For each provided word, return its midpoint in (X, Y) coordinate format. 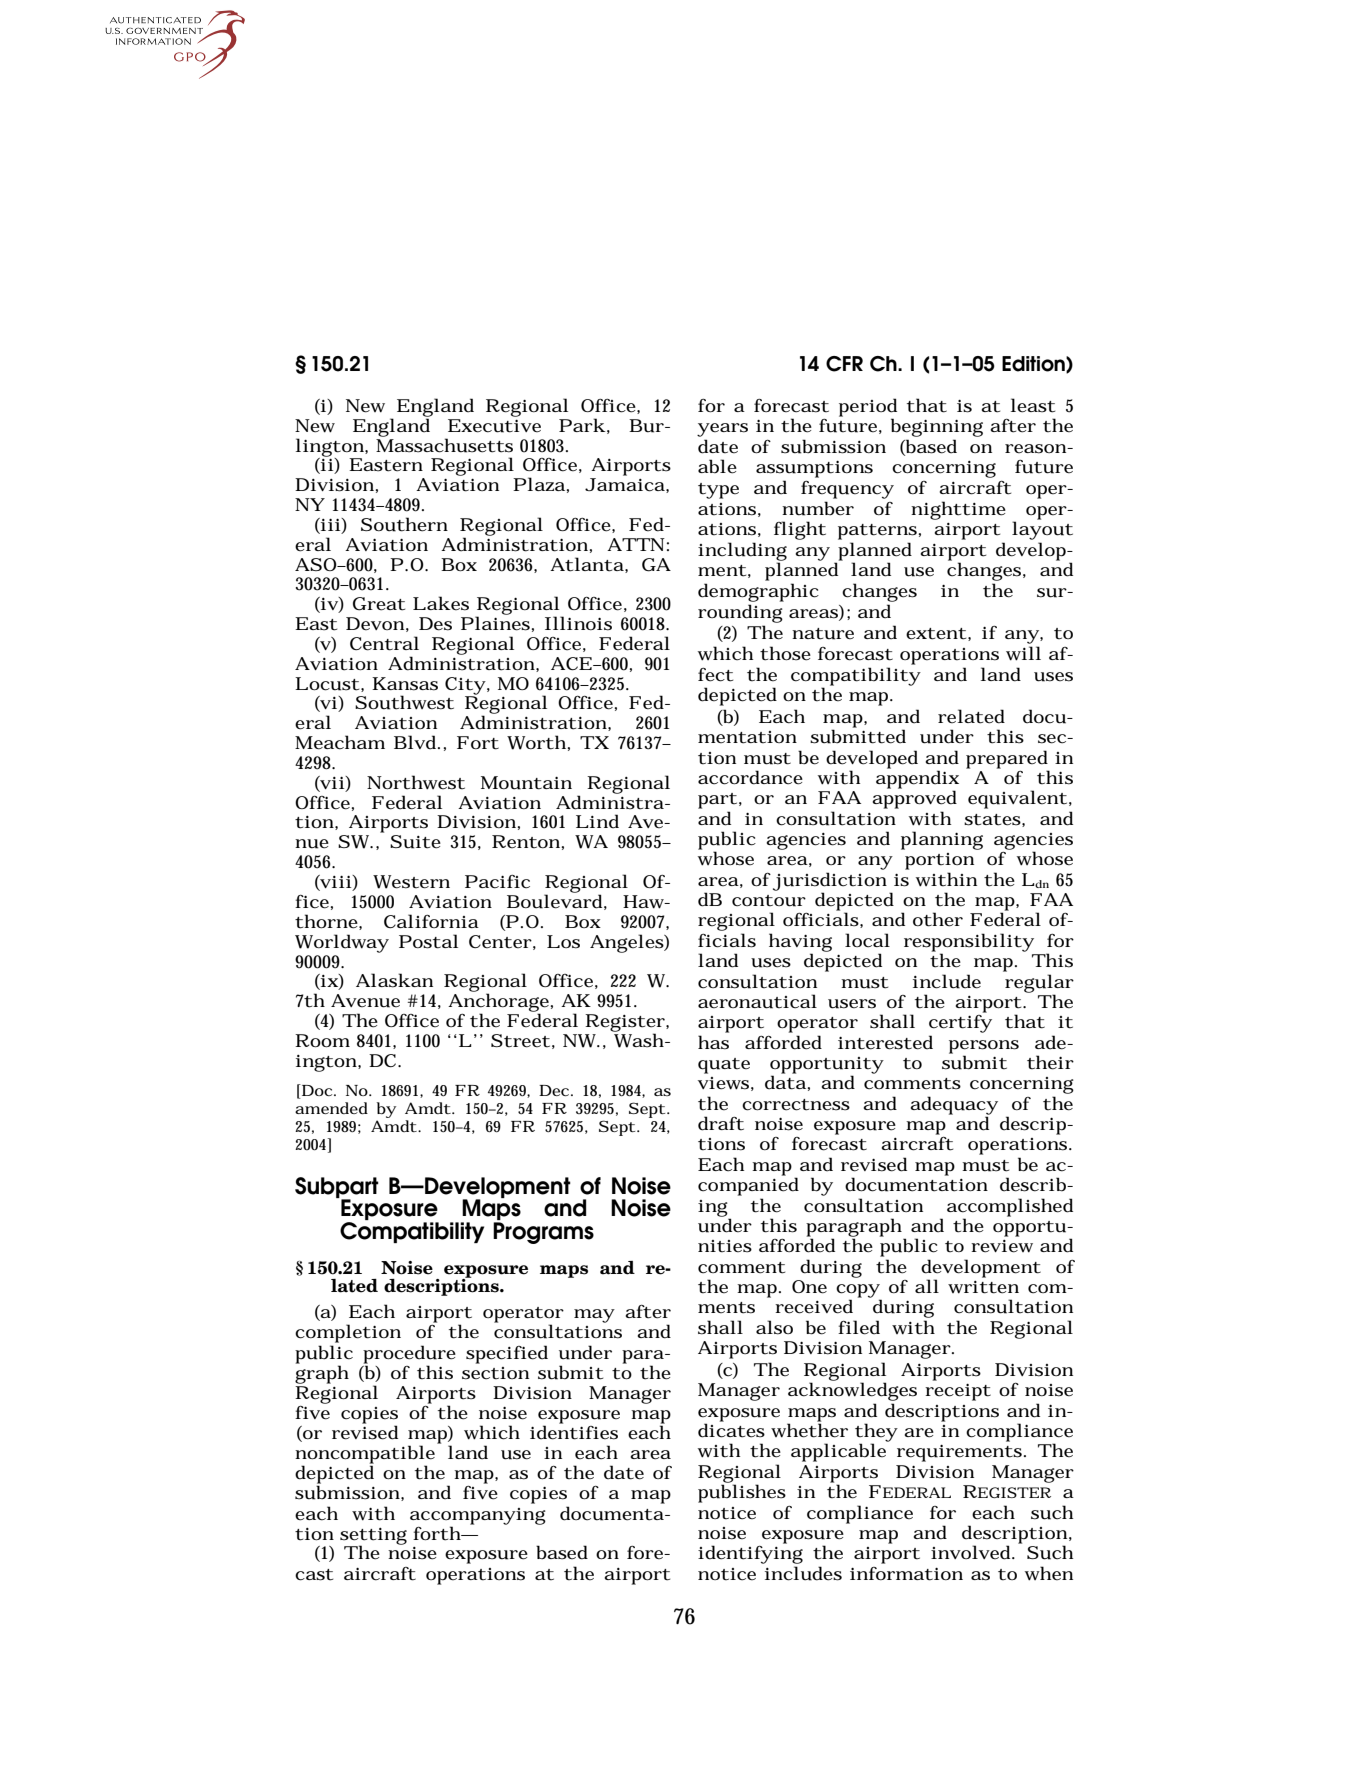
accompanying (478, 1517)
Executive (494, 424)
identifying (750, 1554)
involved (972, 1552)
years (722, 430)
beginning (937, 427)
